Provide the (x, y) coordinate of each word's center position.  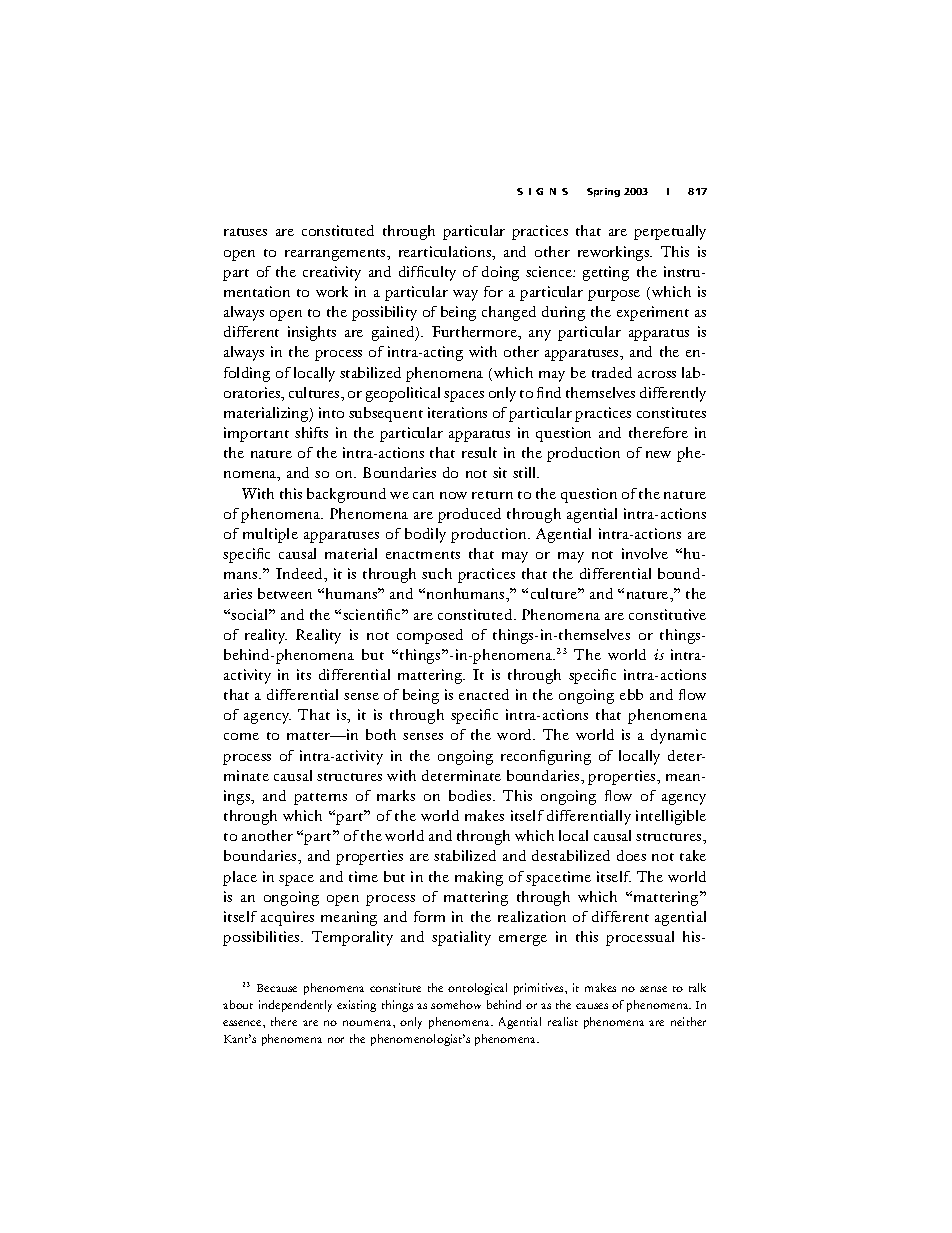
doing (500, 273)
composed (430, 636)
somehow (456, 1004)
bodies (471, 795)
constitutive (667, 614)
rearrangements (337, 255)
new (658, 454)
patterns (320, 799)
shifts (311, 432)
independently (295, 1006)
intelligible (671, 817)
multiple (270, 535)
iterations (457, 412)
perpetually (670, 232)
